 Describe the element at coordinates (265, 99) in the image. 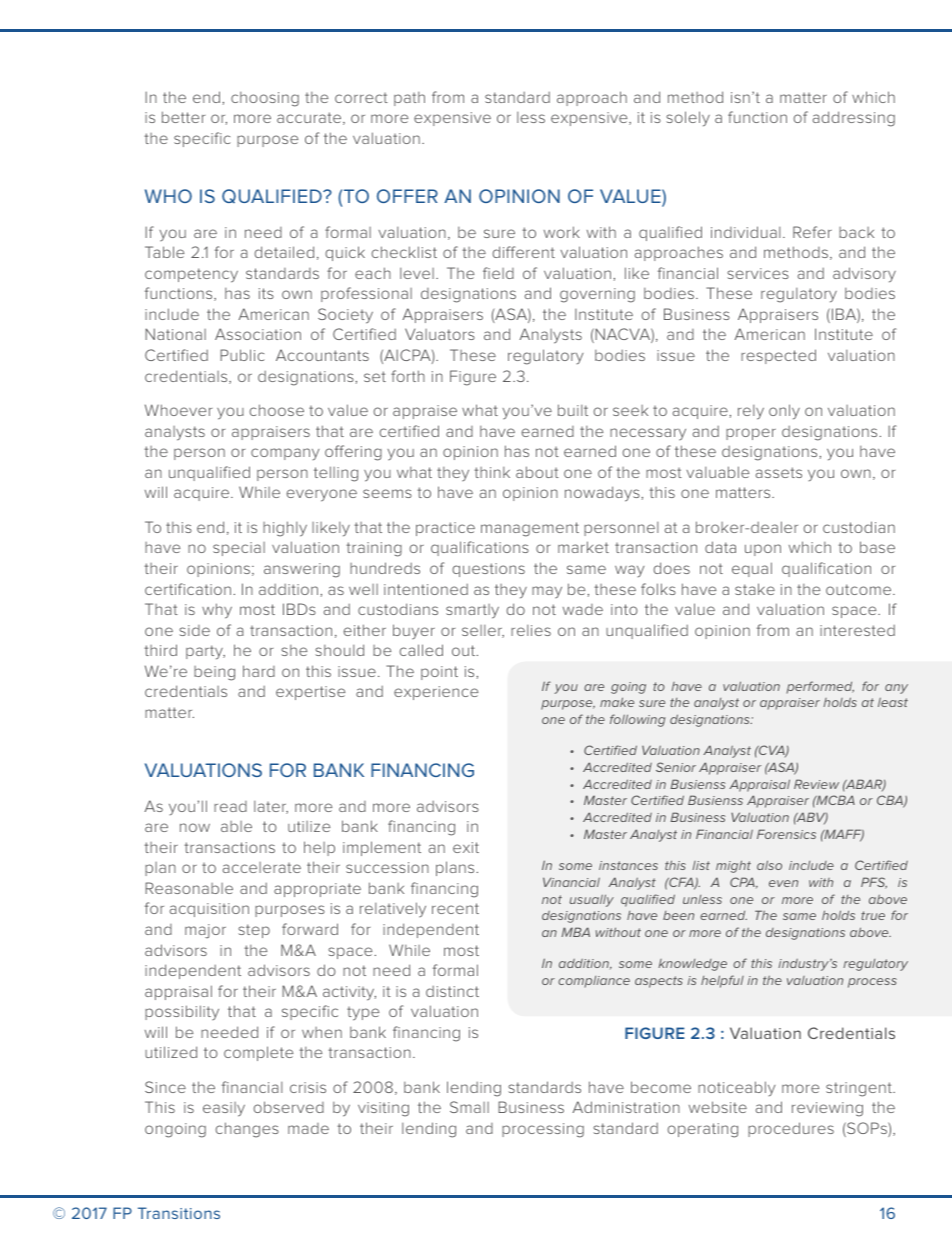

I see `choosing` at that location.
